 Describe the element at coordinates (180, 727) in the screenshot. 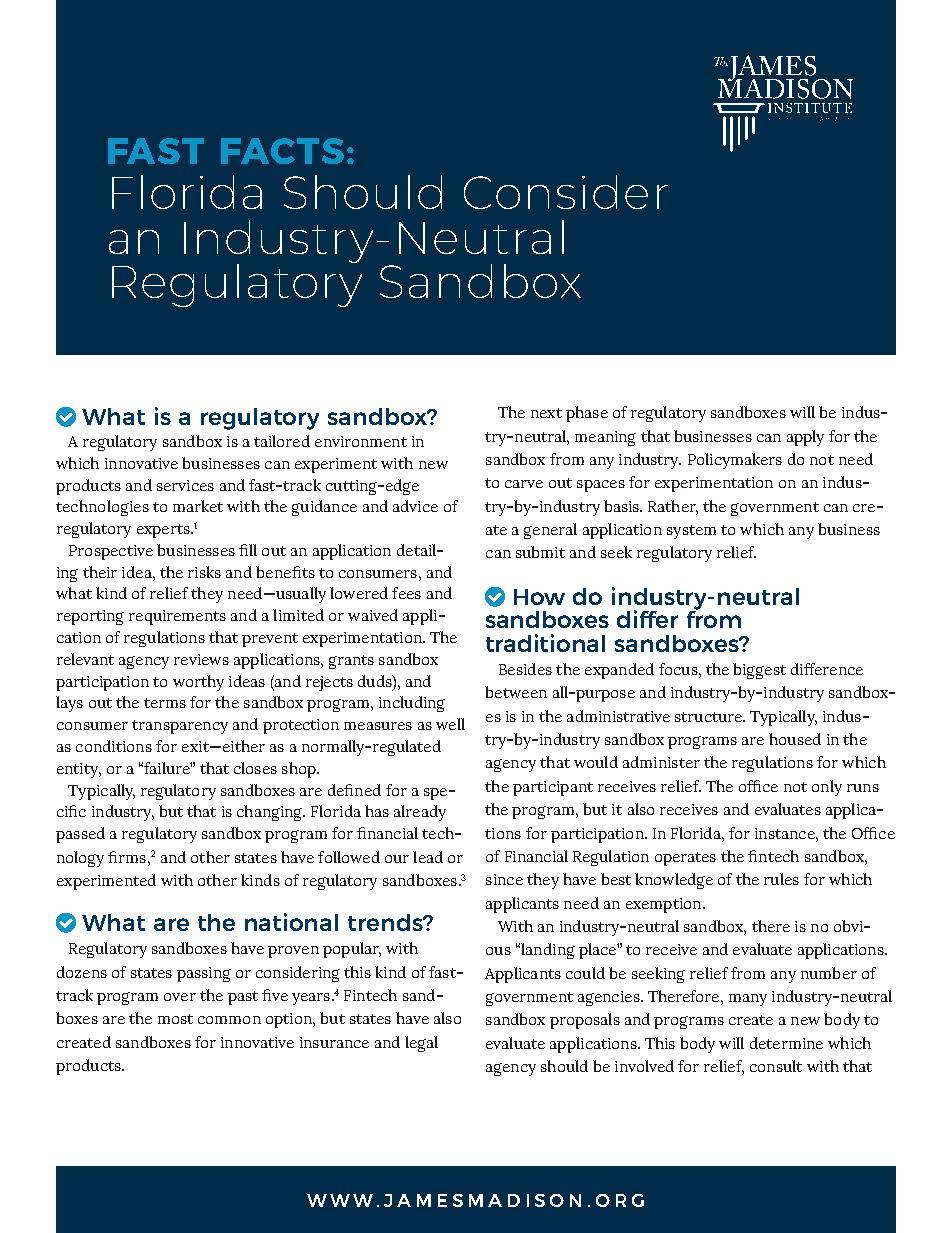

I see `transparency` at that location.
